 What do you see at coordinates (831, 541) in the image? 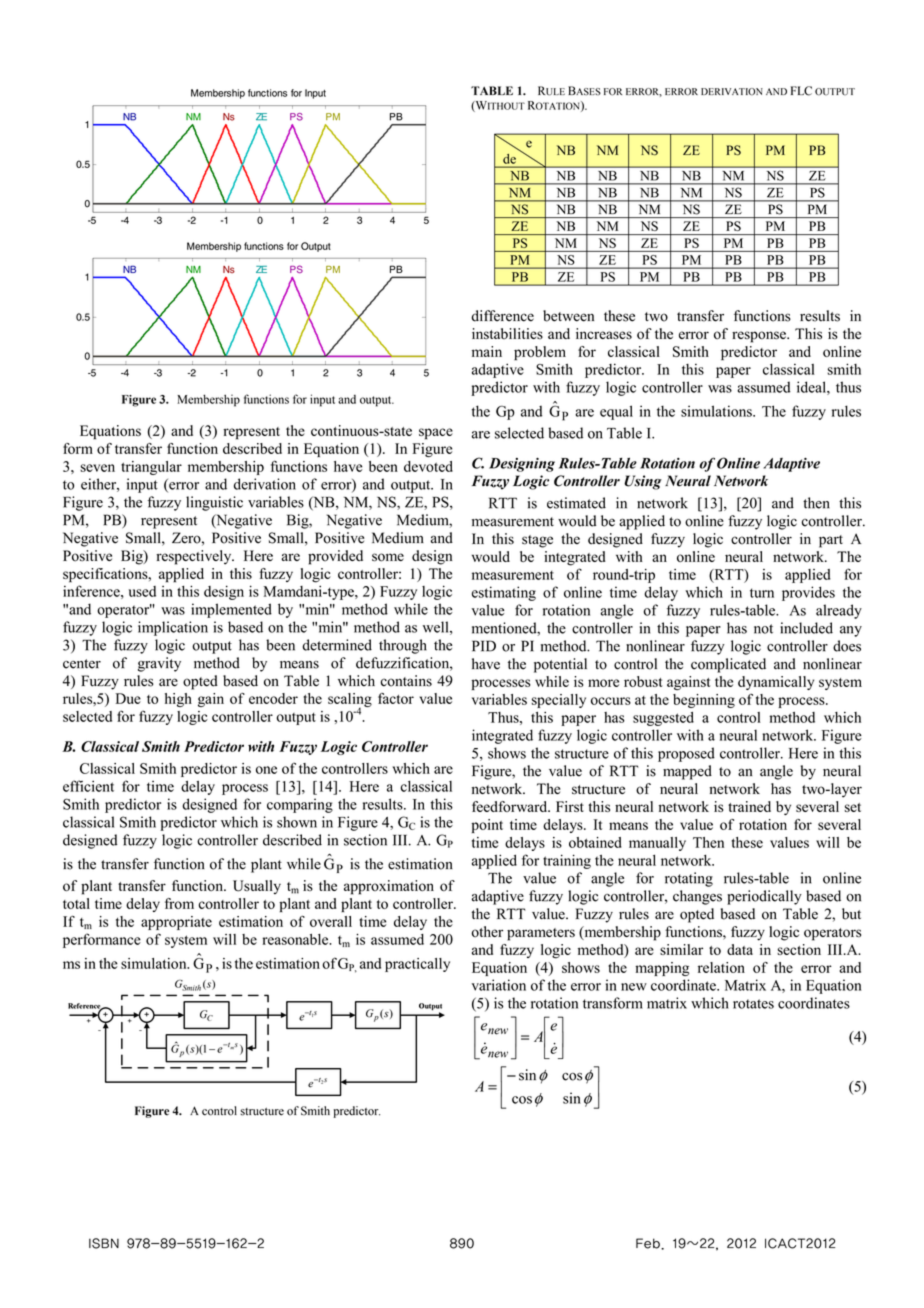
I see `part` at bounding box center [831, 541].
